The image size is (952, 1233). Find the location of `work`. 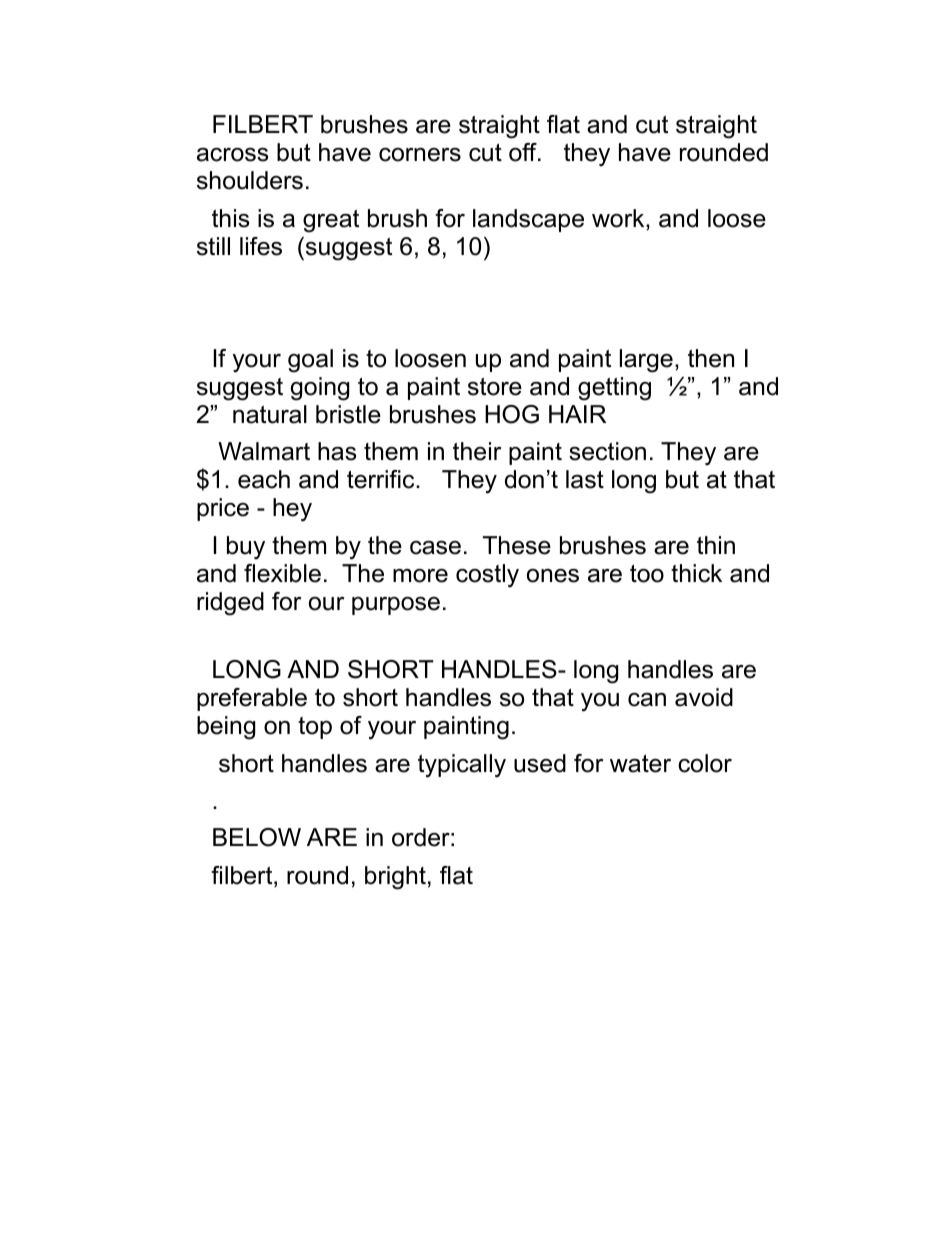

work is located at coordinates (619, 218).
